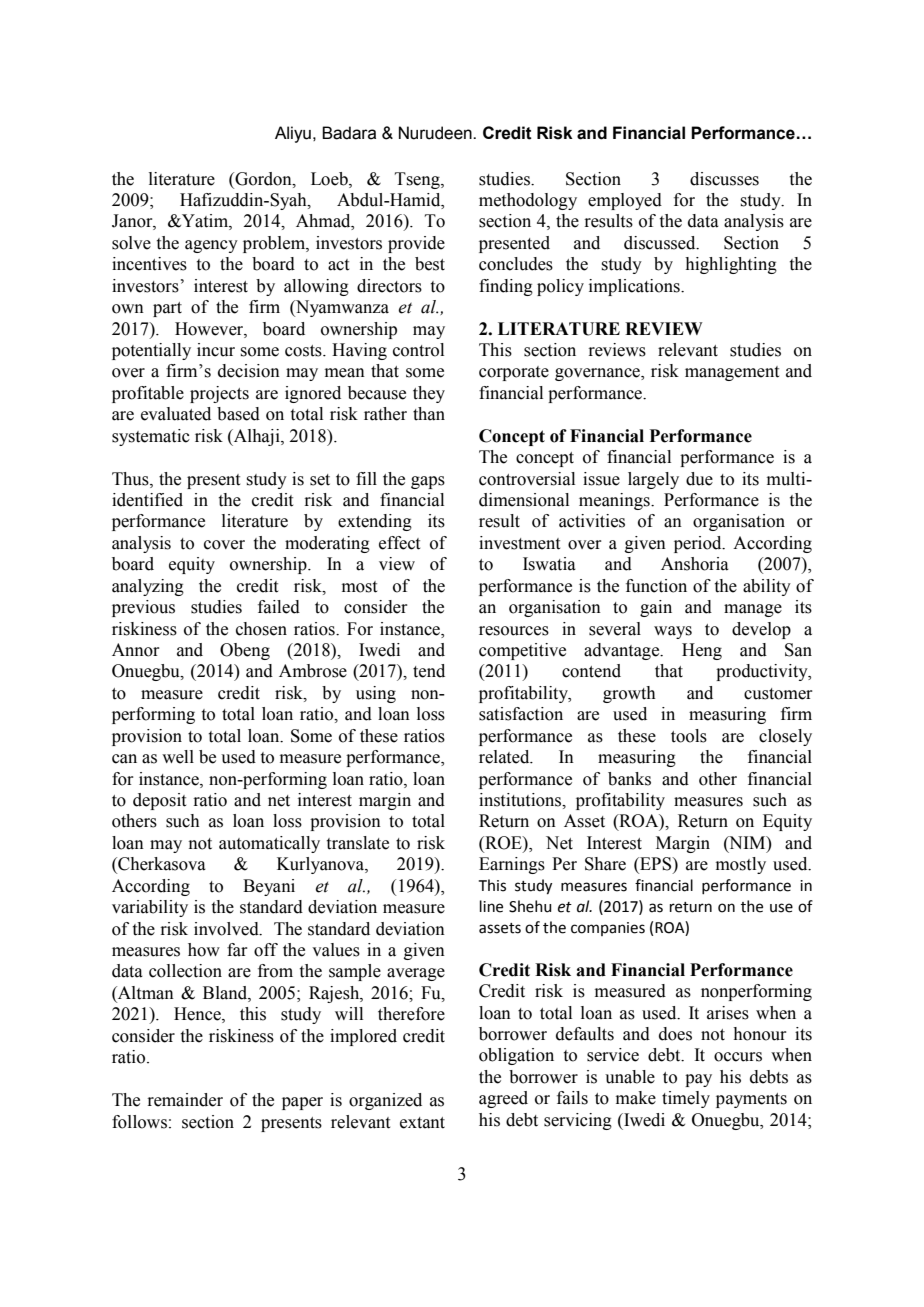 The height and width of the screenshot is (1307, 924). Describe the element at coordinates (724, 179) in the screenshot. I see `discusses` at that location.
